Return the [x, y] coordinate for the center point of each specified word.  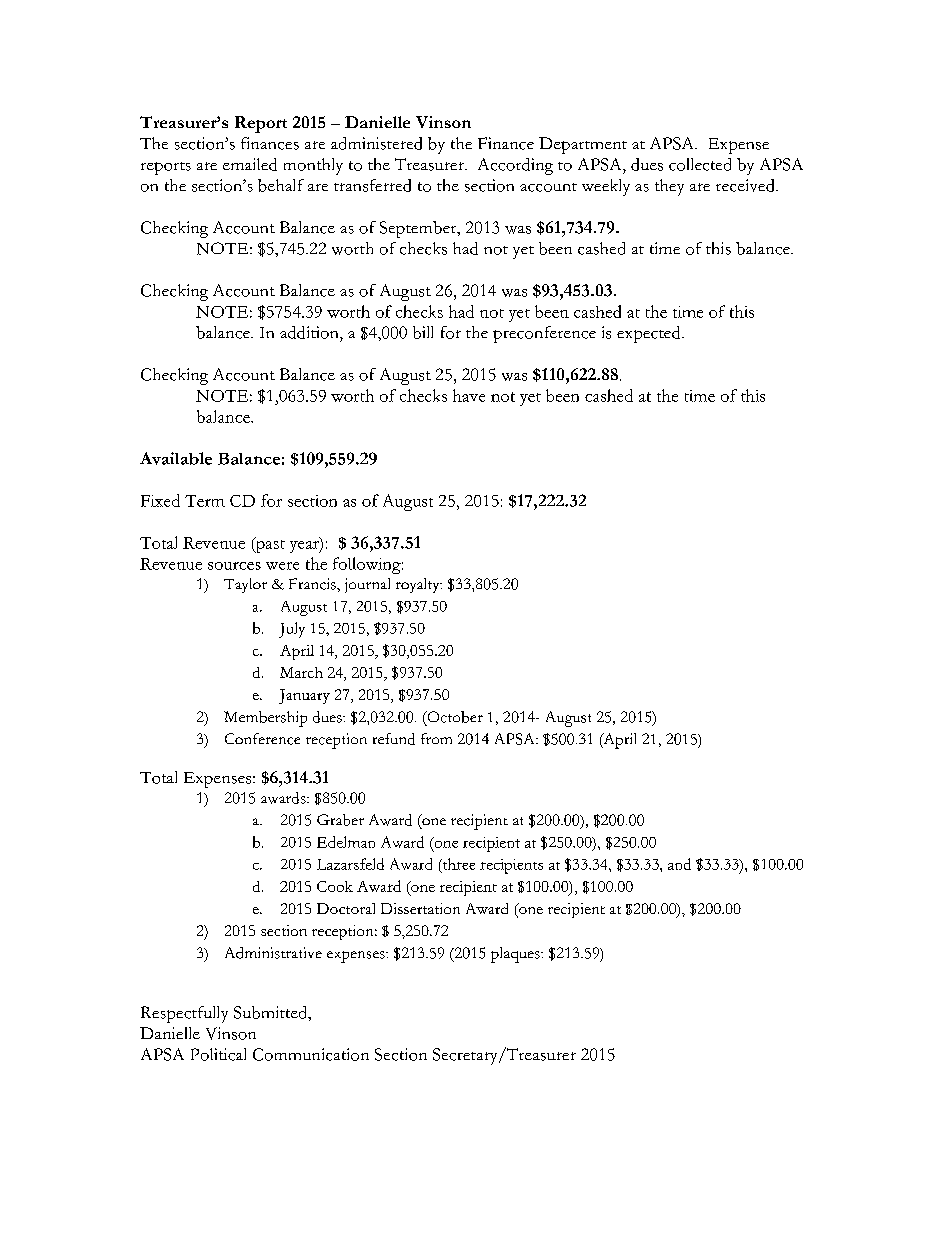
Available [176, 458]
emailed [250, 164]
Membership [265, 719]
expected [650, 334]
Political [218, 1054]
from [436, 738]
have [469, 395]
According [515, 166]
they [669, 187]
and [679, 864]
